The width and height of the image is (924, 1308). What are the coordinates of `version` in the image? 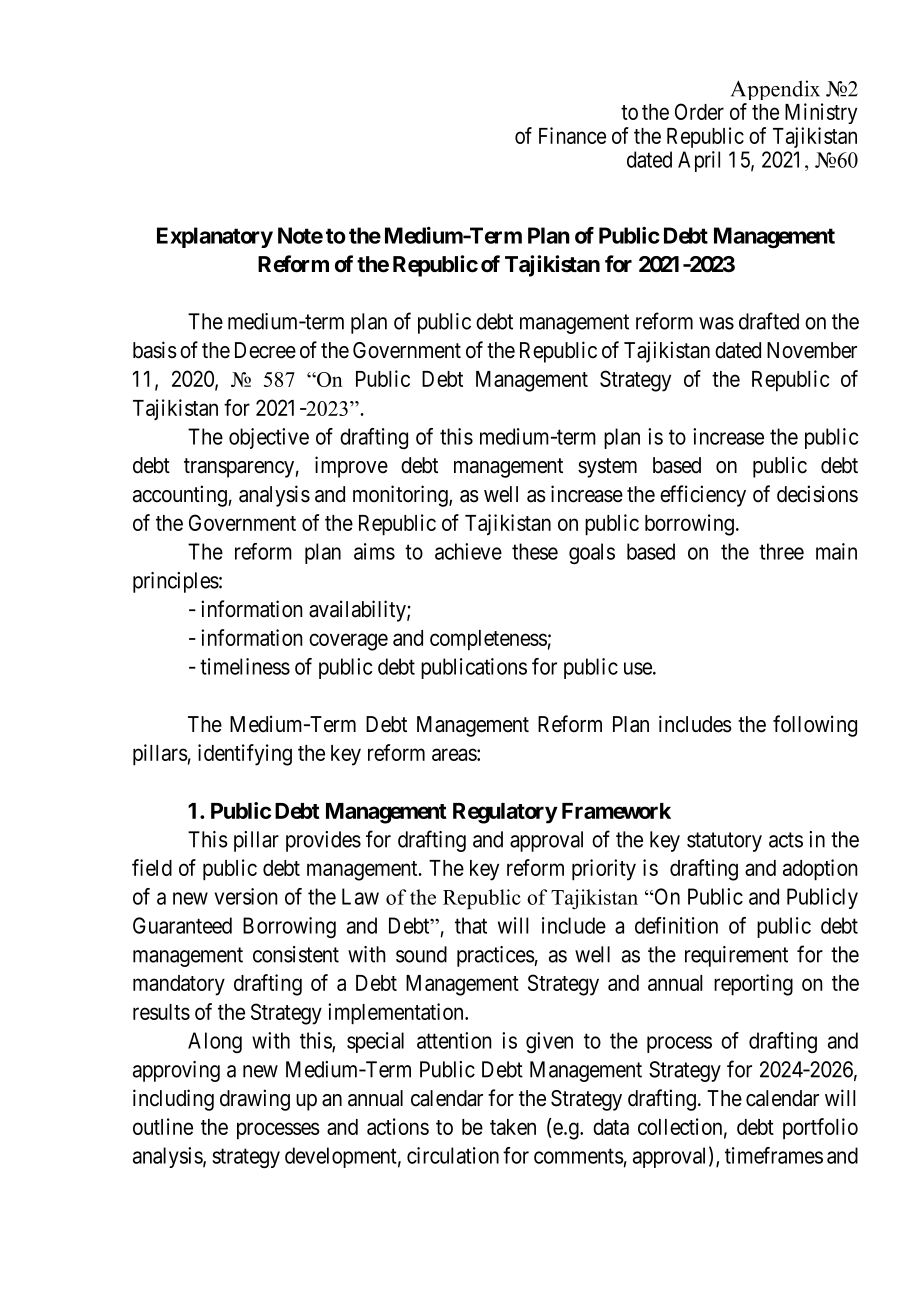 It's located at (246, 896).
